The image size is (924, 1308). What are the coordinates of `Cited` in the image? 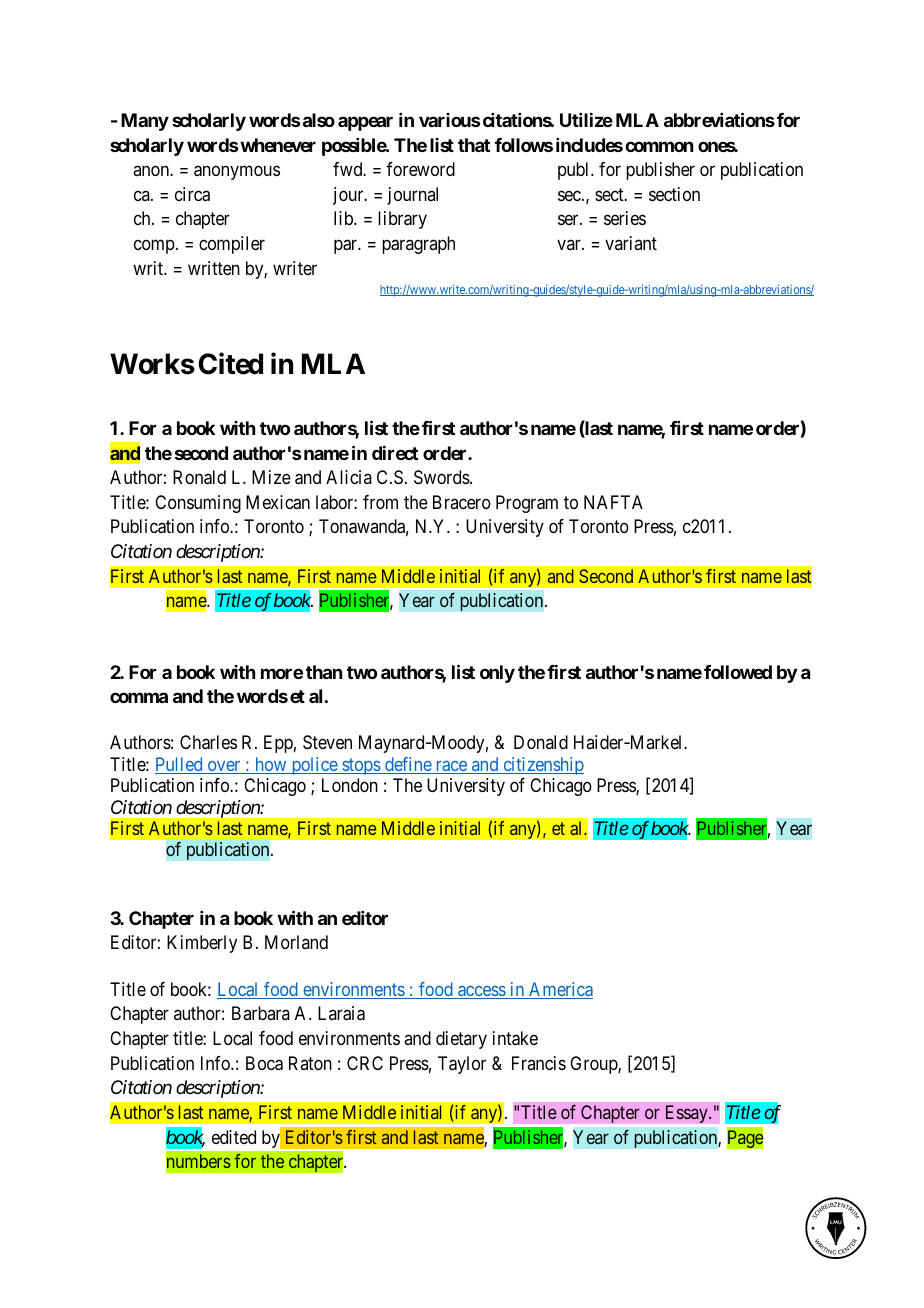 It's located at (230, 364).
